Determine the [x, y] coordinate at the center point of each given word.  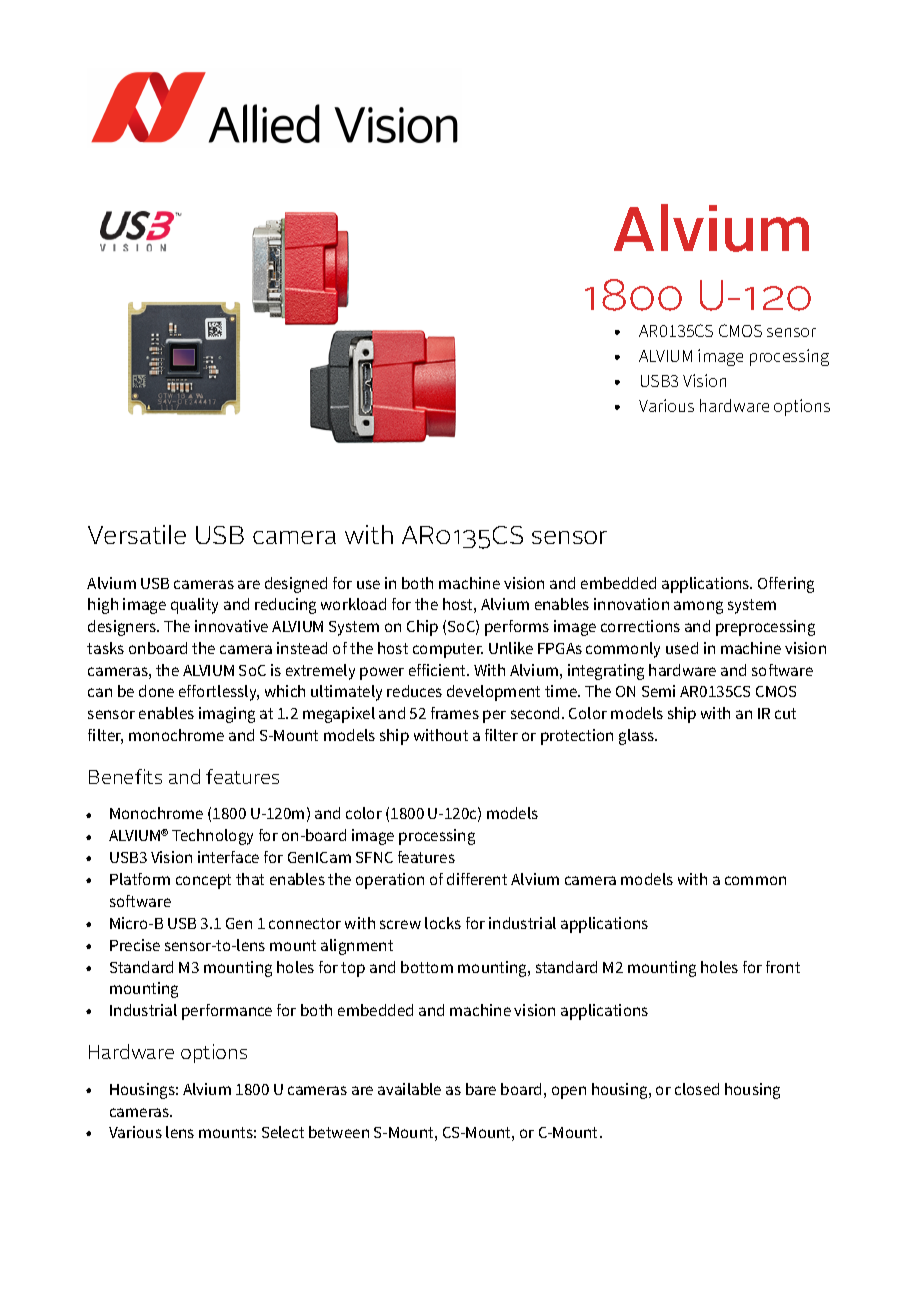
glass [637, 737]
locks [443, 923]
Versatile [137, 534]
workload [353, 604]
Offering [786, 585]
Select [283, 1132]
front [783, 967]
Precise [135, 945]
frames [455, 713]
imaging [227, 715]
